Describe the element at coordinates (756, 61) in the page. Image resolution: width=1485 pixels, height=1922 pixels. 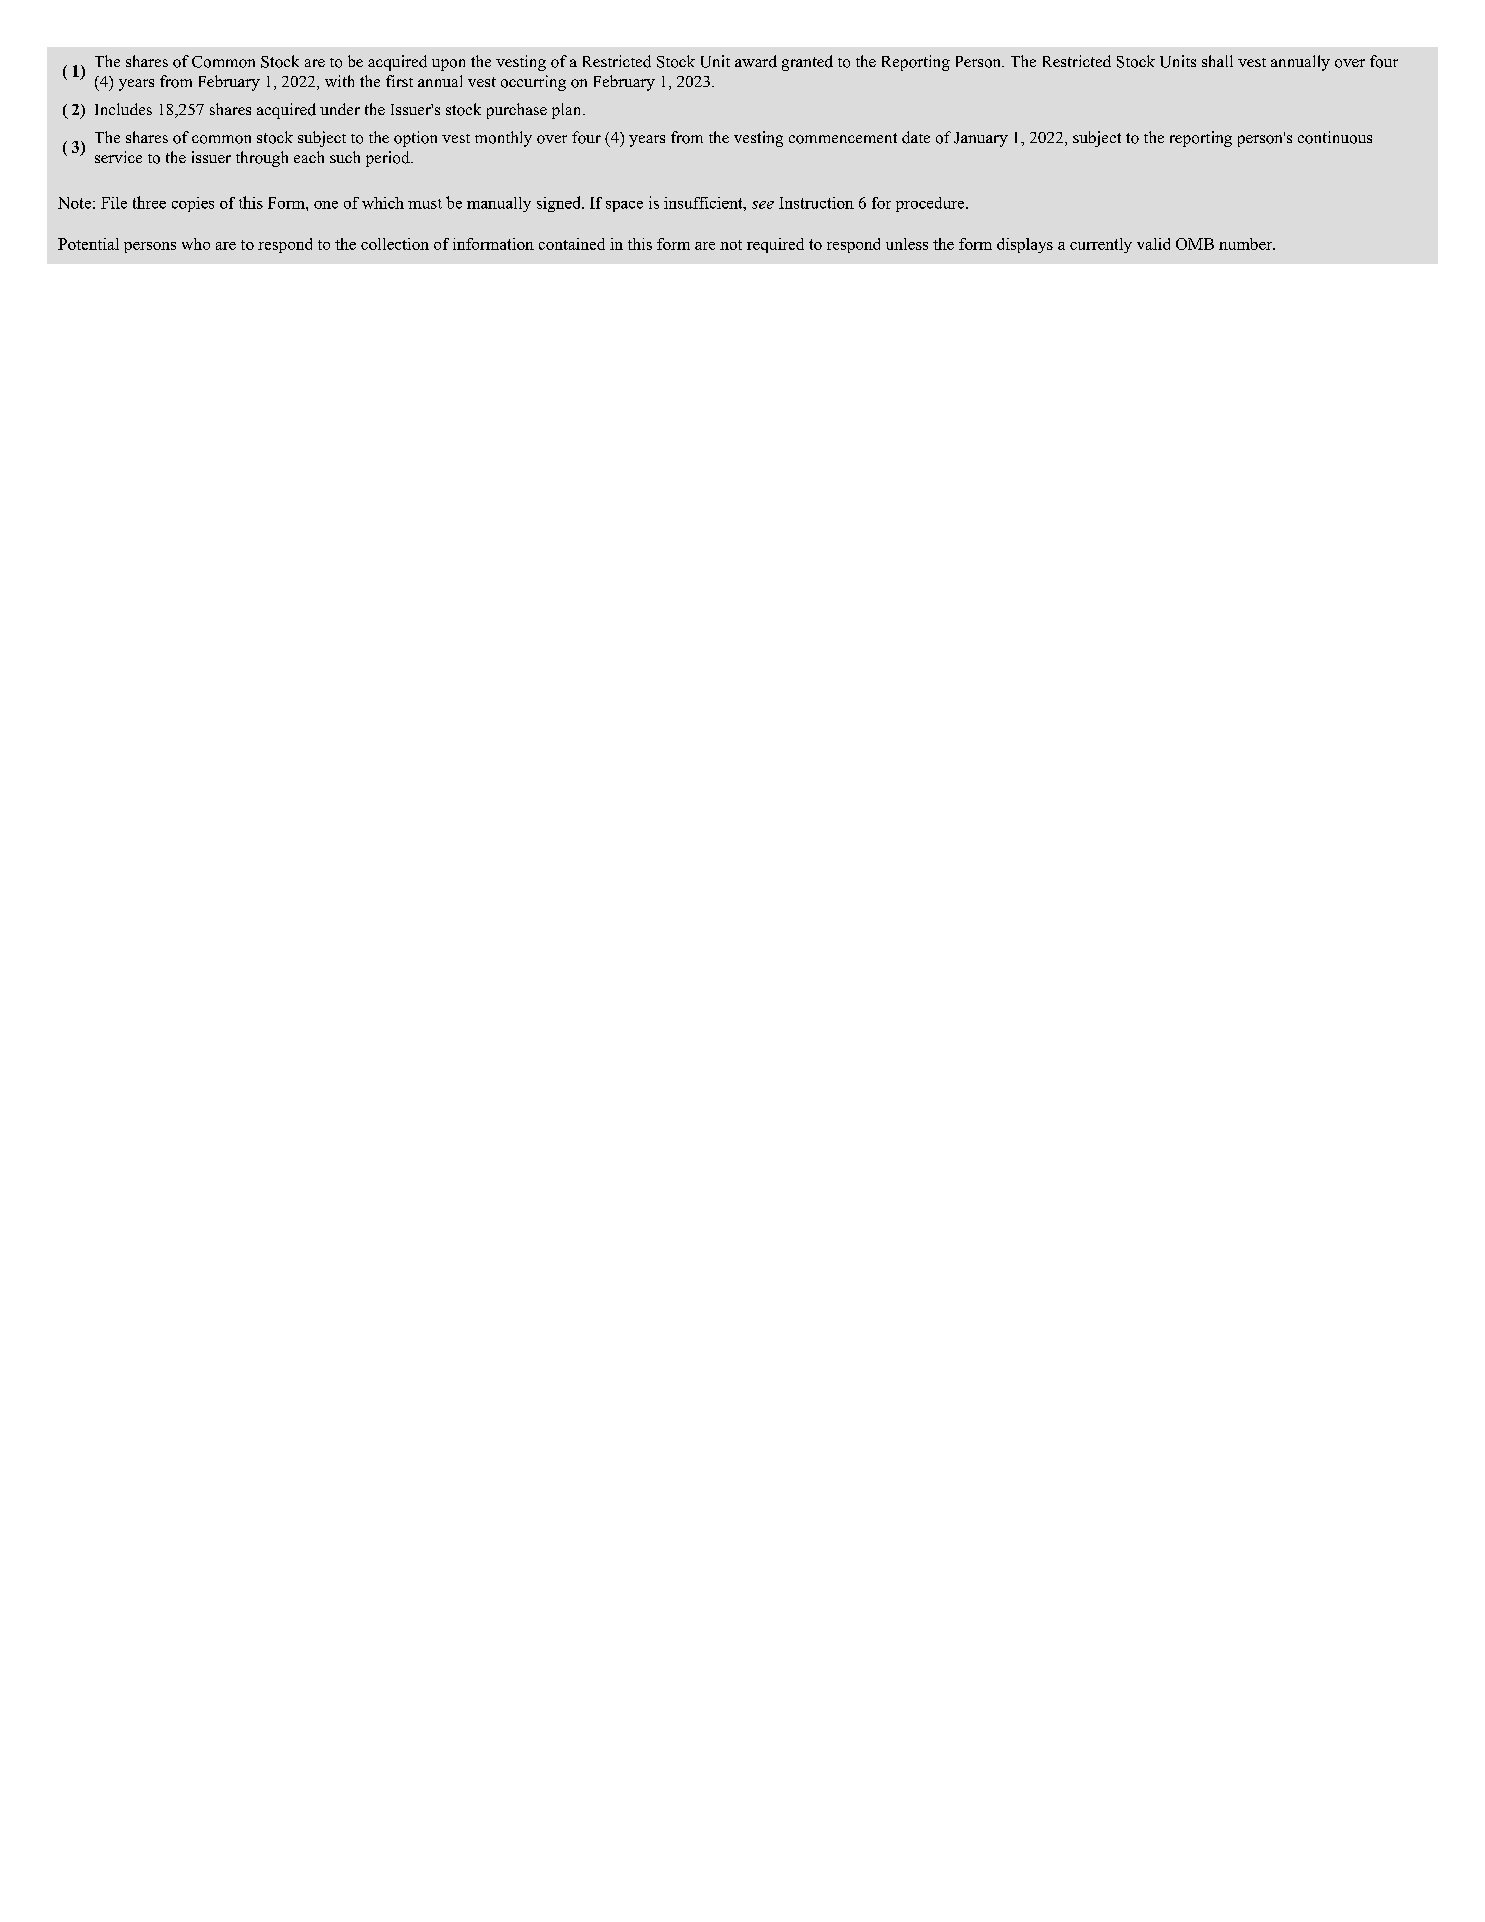
I see `award` at that location.
